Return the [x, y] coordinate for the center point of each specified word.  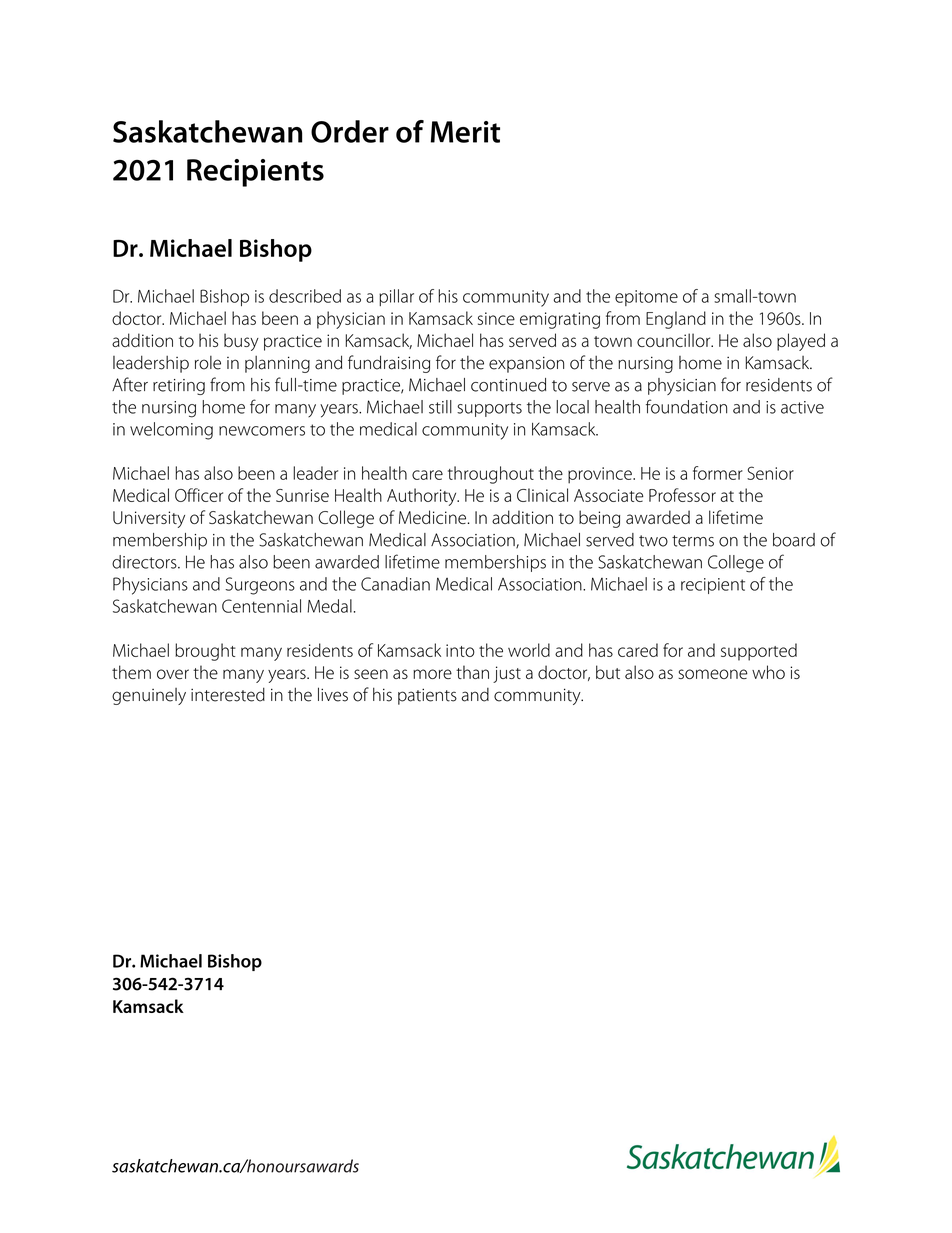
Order [350, 131]
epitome [646, 298]
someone [713, 674]
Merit [465, 132]
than [472, 672]
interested [228, 694]
